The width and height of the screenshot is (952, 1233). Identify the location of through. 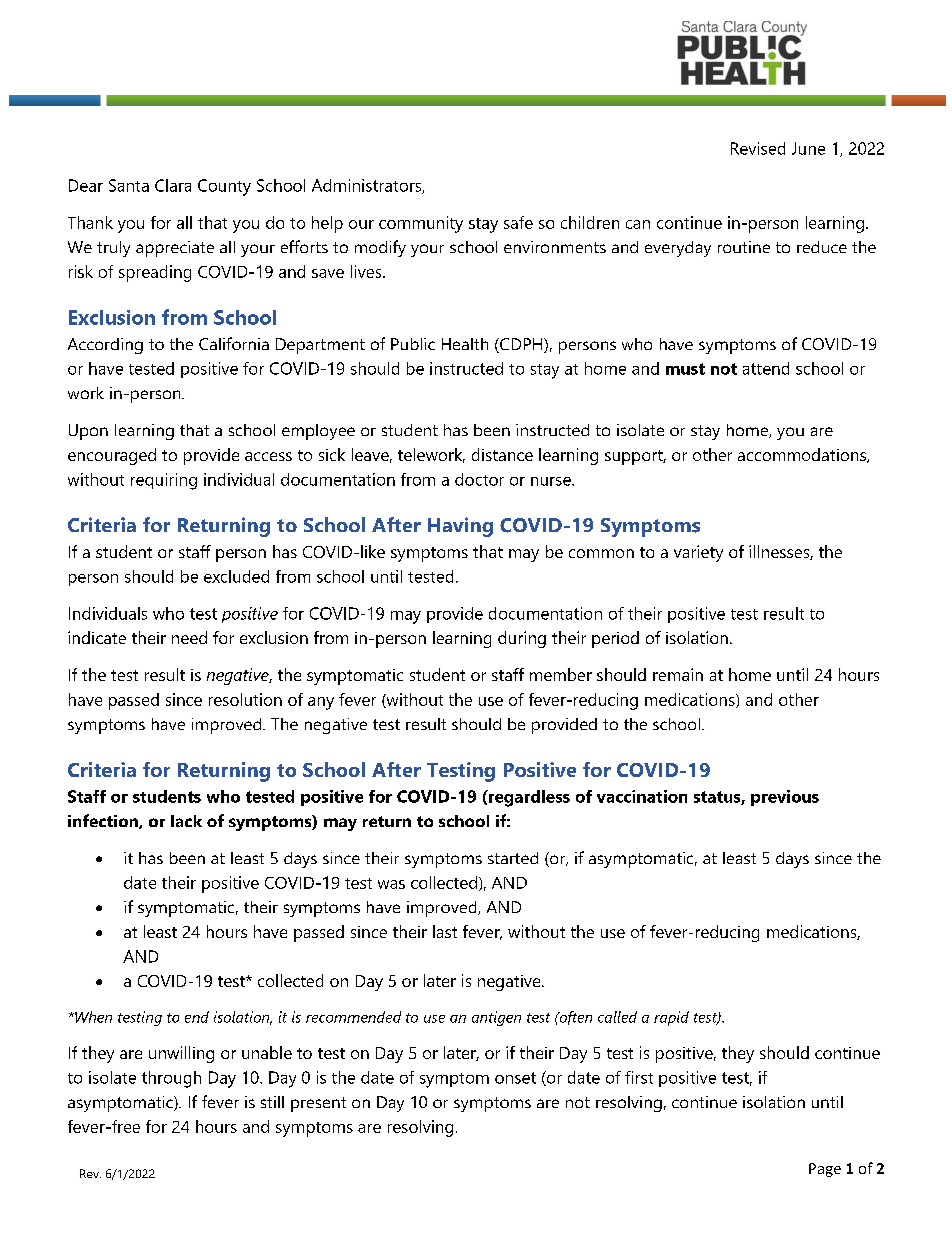
(171, 1079).
